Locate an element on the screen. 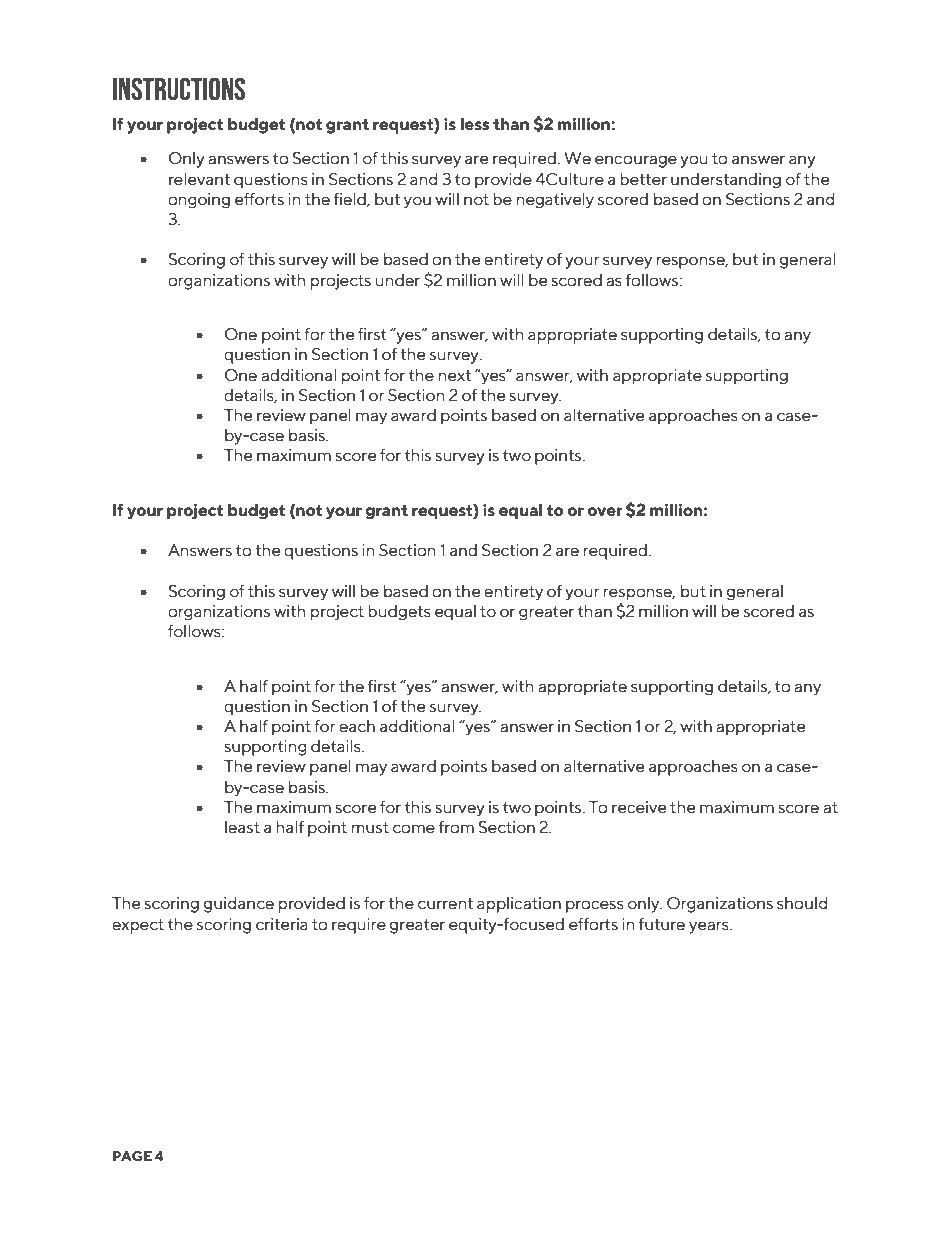 The height and width of the screenshot is (1233, 952). encourage is located at coordinates (636, 161).
